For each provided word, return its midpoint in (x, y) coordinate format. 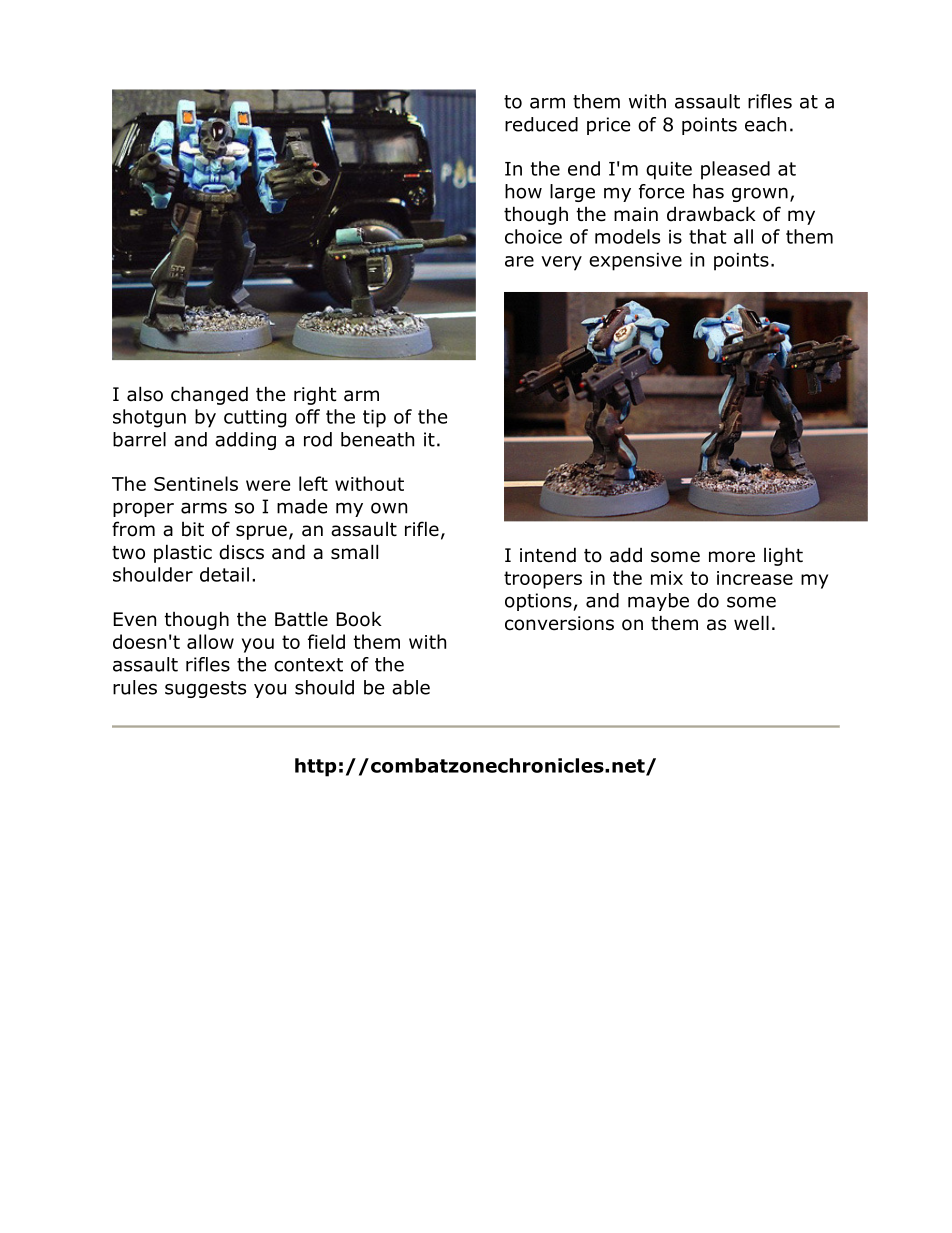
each (765, 124)
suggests (205, 689)
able (411, 687)
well (751, 623)
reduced (541, 124)
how (523, 191)
